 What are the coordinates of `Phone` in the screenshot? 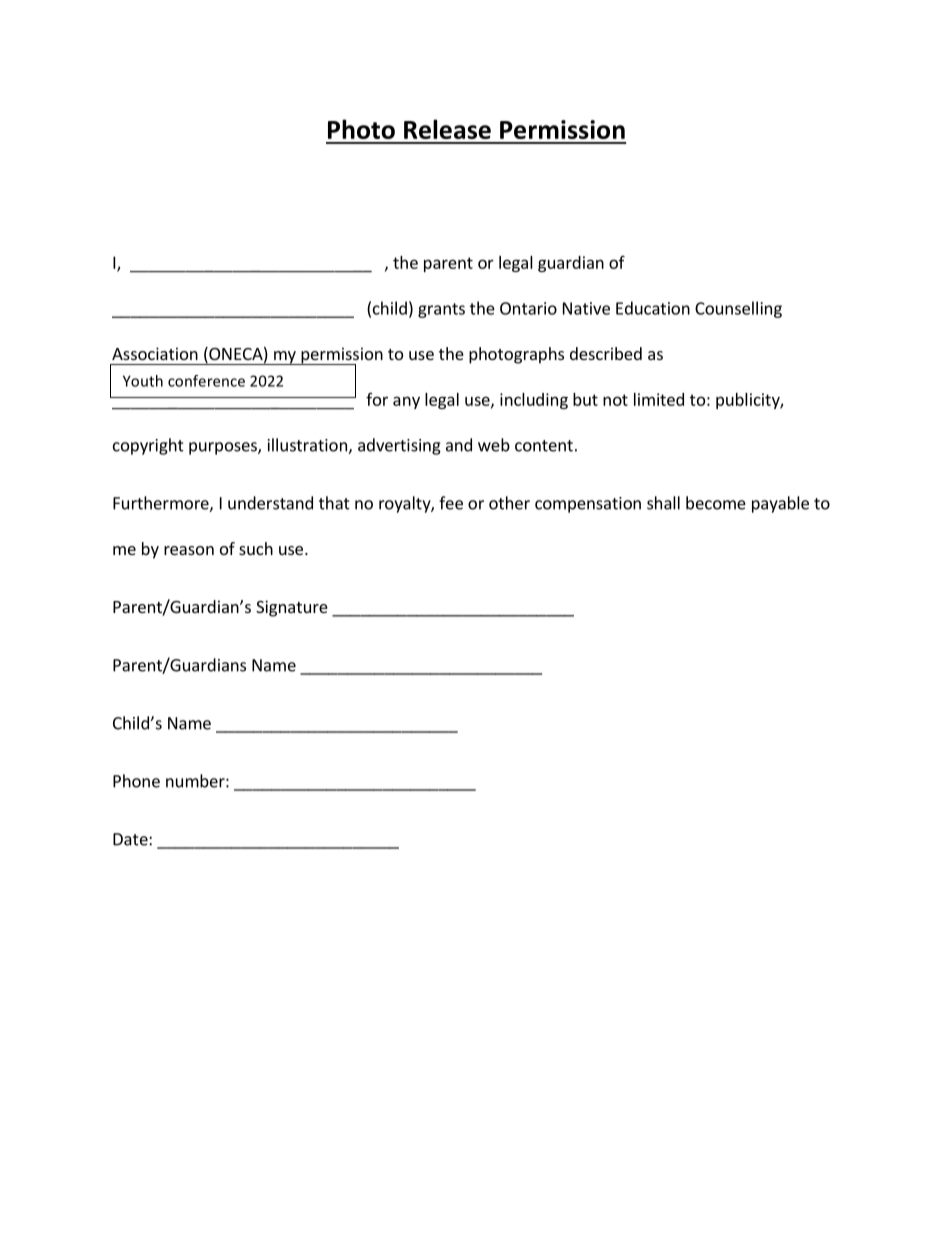 It's located at (136, 781).
